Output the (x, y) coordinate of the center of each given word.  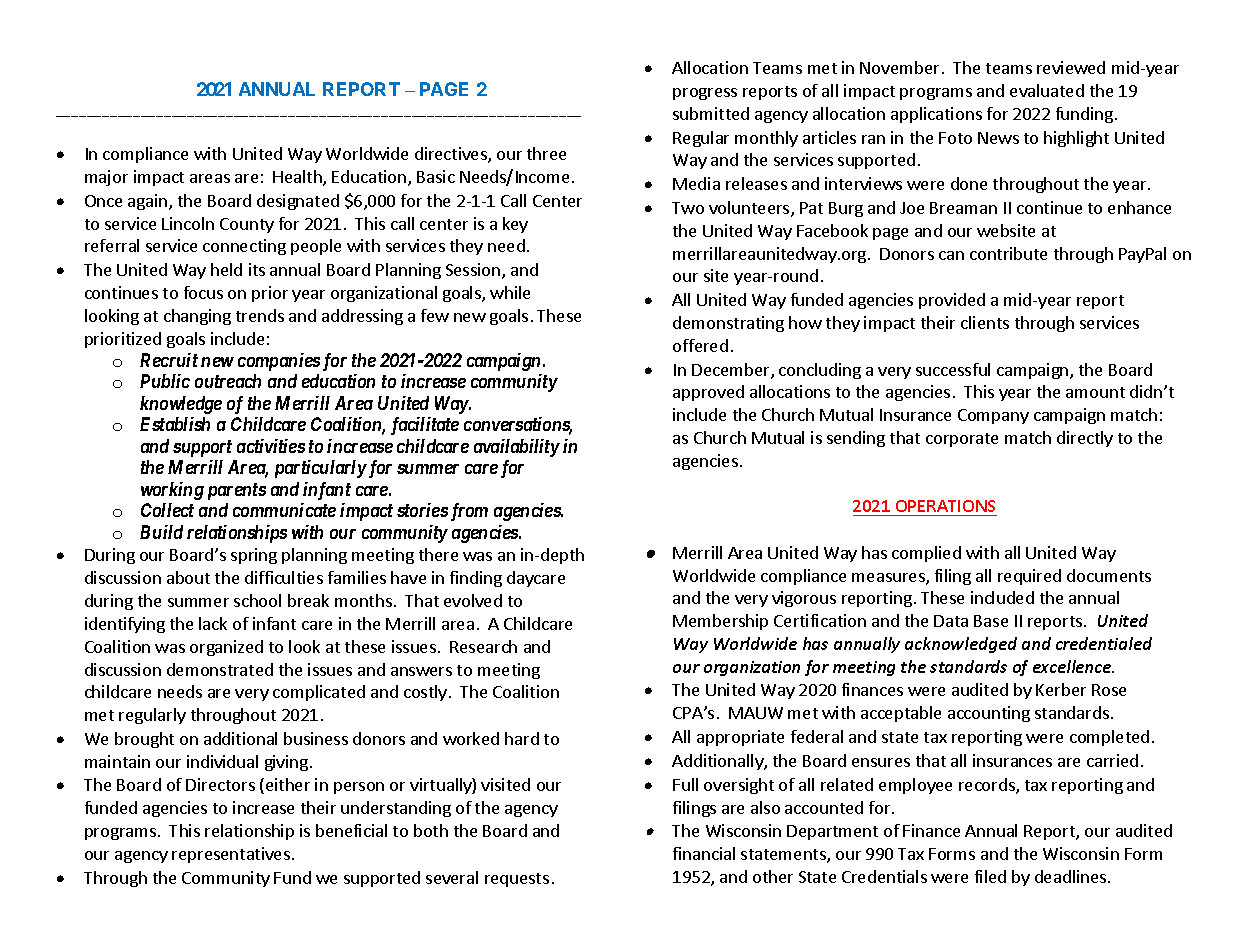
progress (705, 94)
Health (298, 178)
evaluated (1047, 90)
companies (279, 362)
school (257, 600)
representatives (231, 855)
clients (985, 322)
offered (700, 345)
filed (990, 876)
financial (704, 853)
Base (991, 621)
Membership (720, 622)
